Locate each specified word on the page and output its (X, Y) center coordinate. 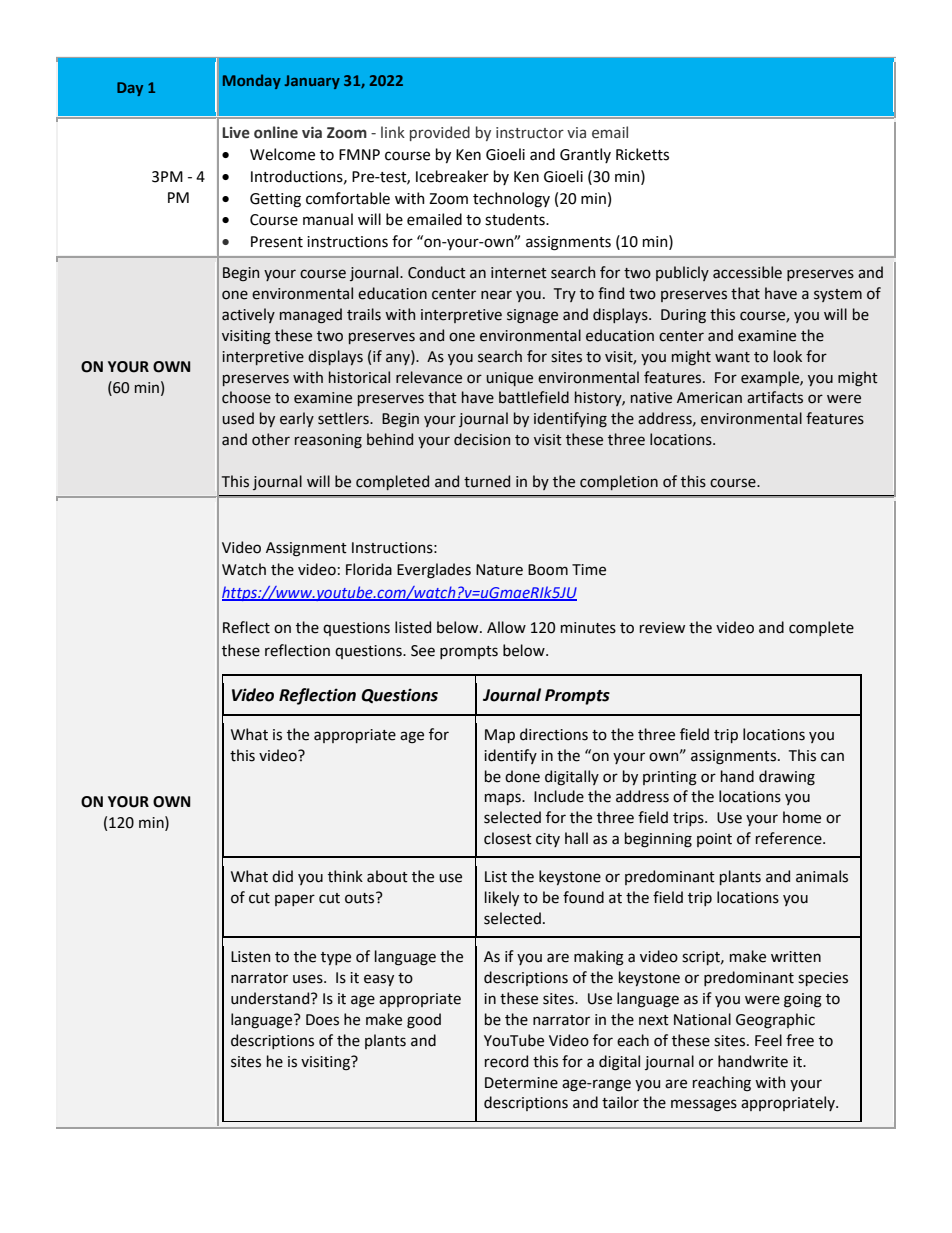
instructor (530, 133)
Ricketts (642, 154)
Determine (521, 1083)
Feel (768, 1040)
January (312, 82)
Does (322, 1020)
